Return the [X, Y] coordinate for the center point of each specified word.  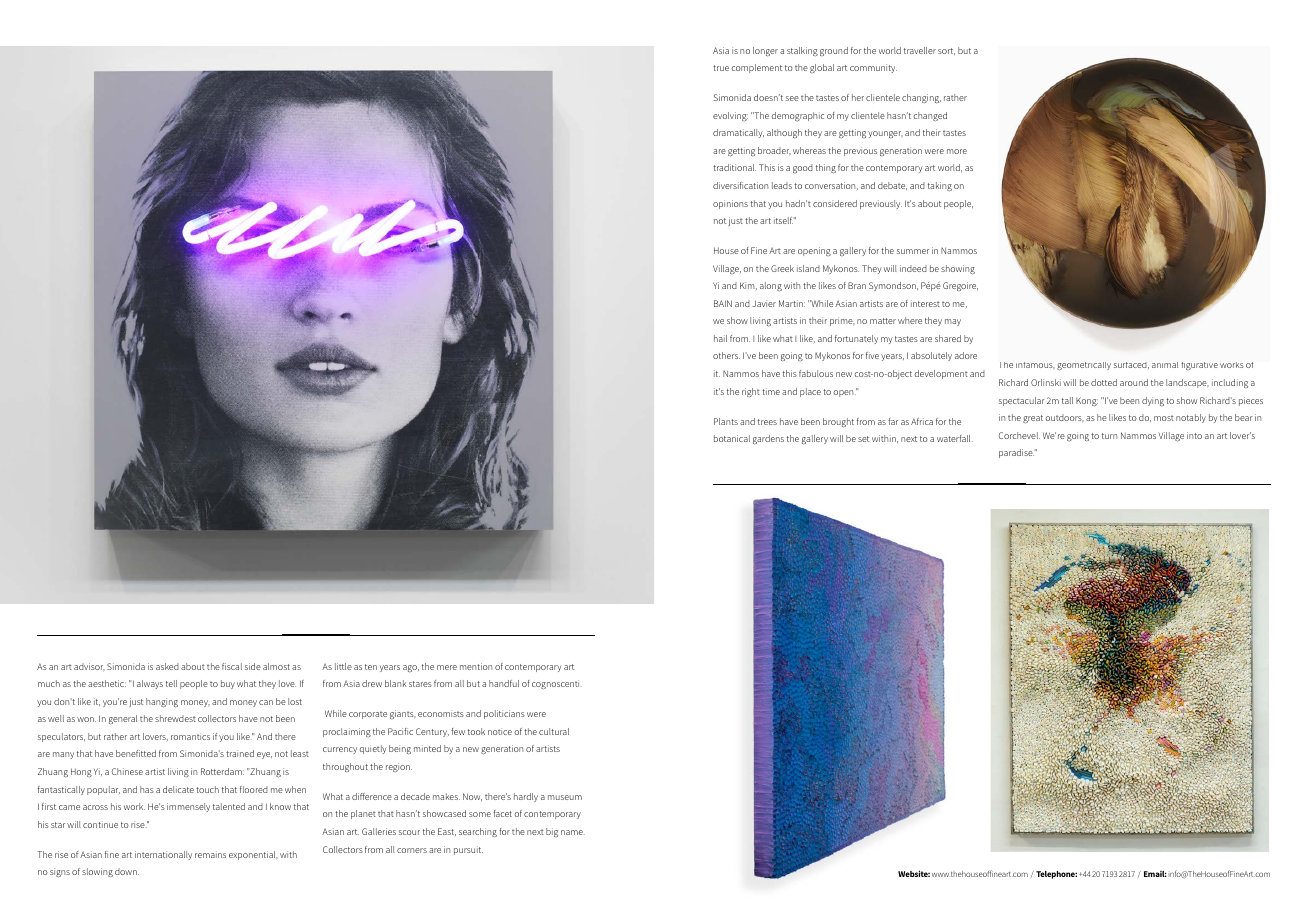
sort [946, 51]
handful [504, 683]
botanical [732, 438]
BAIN [723, 303]
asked [167, 666]
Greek [782, 268]
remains [210, 854]
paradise [1016, 453]
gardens [768, 440]
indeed [913, 268]
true [721, 68]
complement [756, 68]
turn [1109, 436]
